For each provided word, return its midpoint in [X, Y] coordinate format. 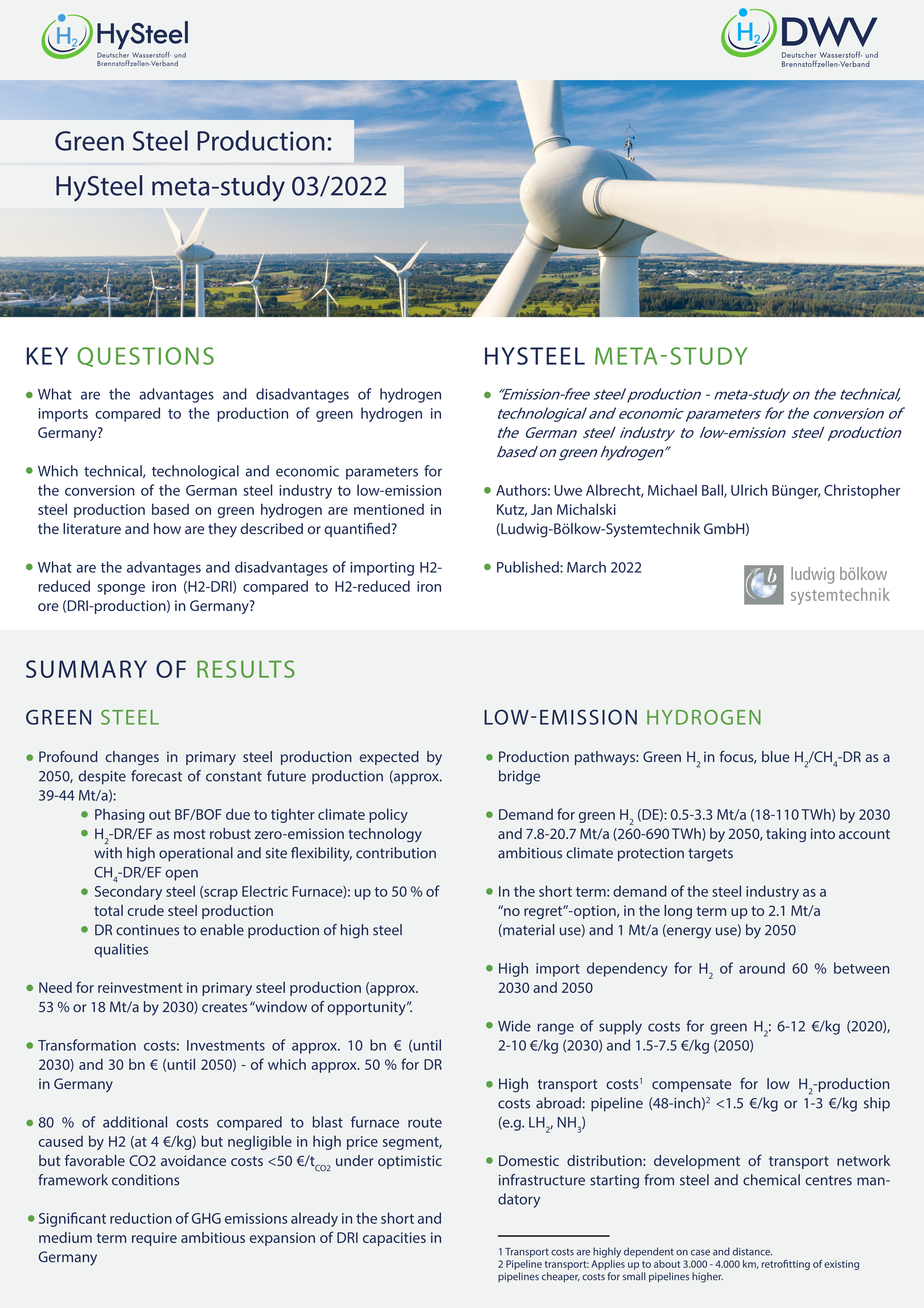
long [678, 912]
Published [529, 567]
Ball [713, 491]
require [154, 1239]
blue [776, 756]
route [425, 1123]
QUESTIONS [145, 357]
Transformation [87, 1045]
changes [132, 758]
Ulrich [749, 490]
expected [389, 758]
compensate [691, 1085]
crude [146, 910]
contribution [396, 853]
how [167, 528]
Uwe [568, 490]
